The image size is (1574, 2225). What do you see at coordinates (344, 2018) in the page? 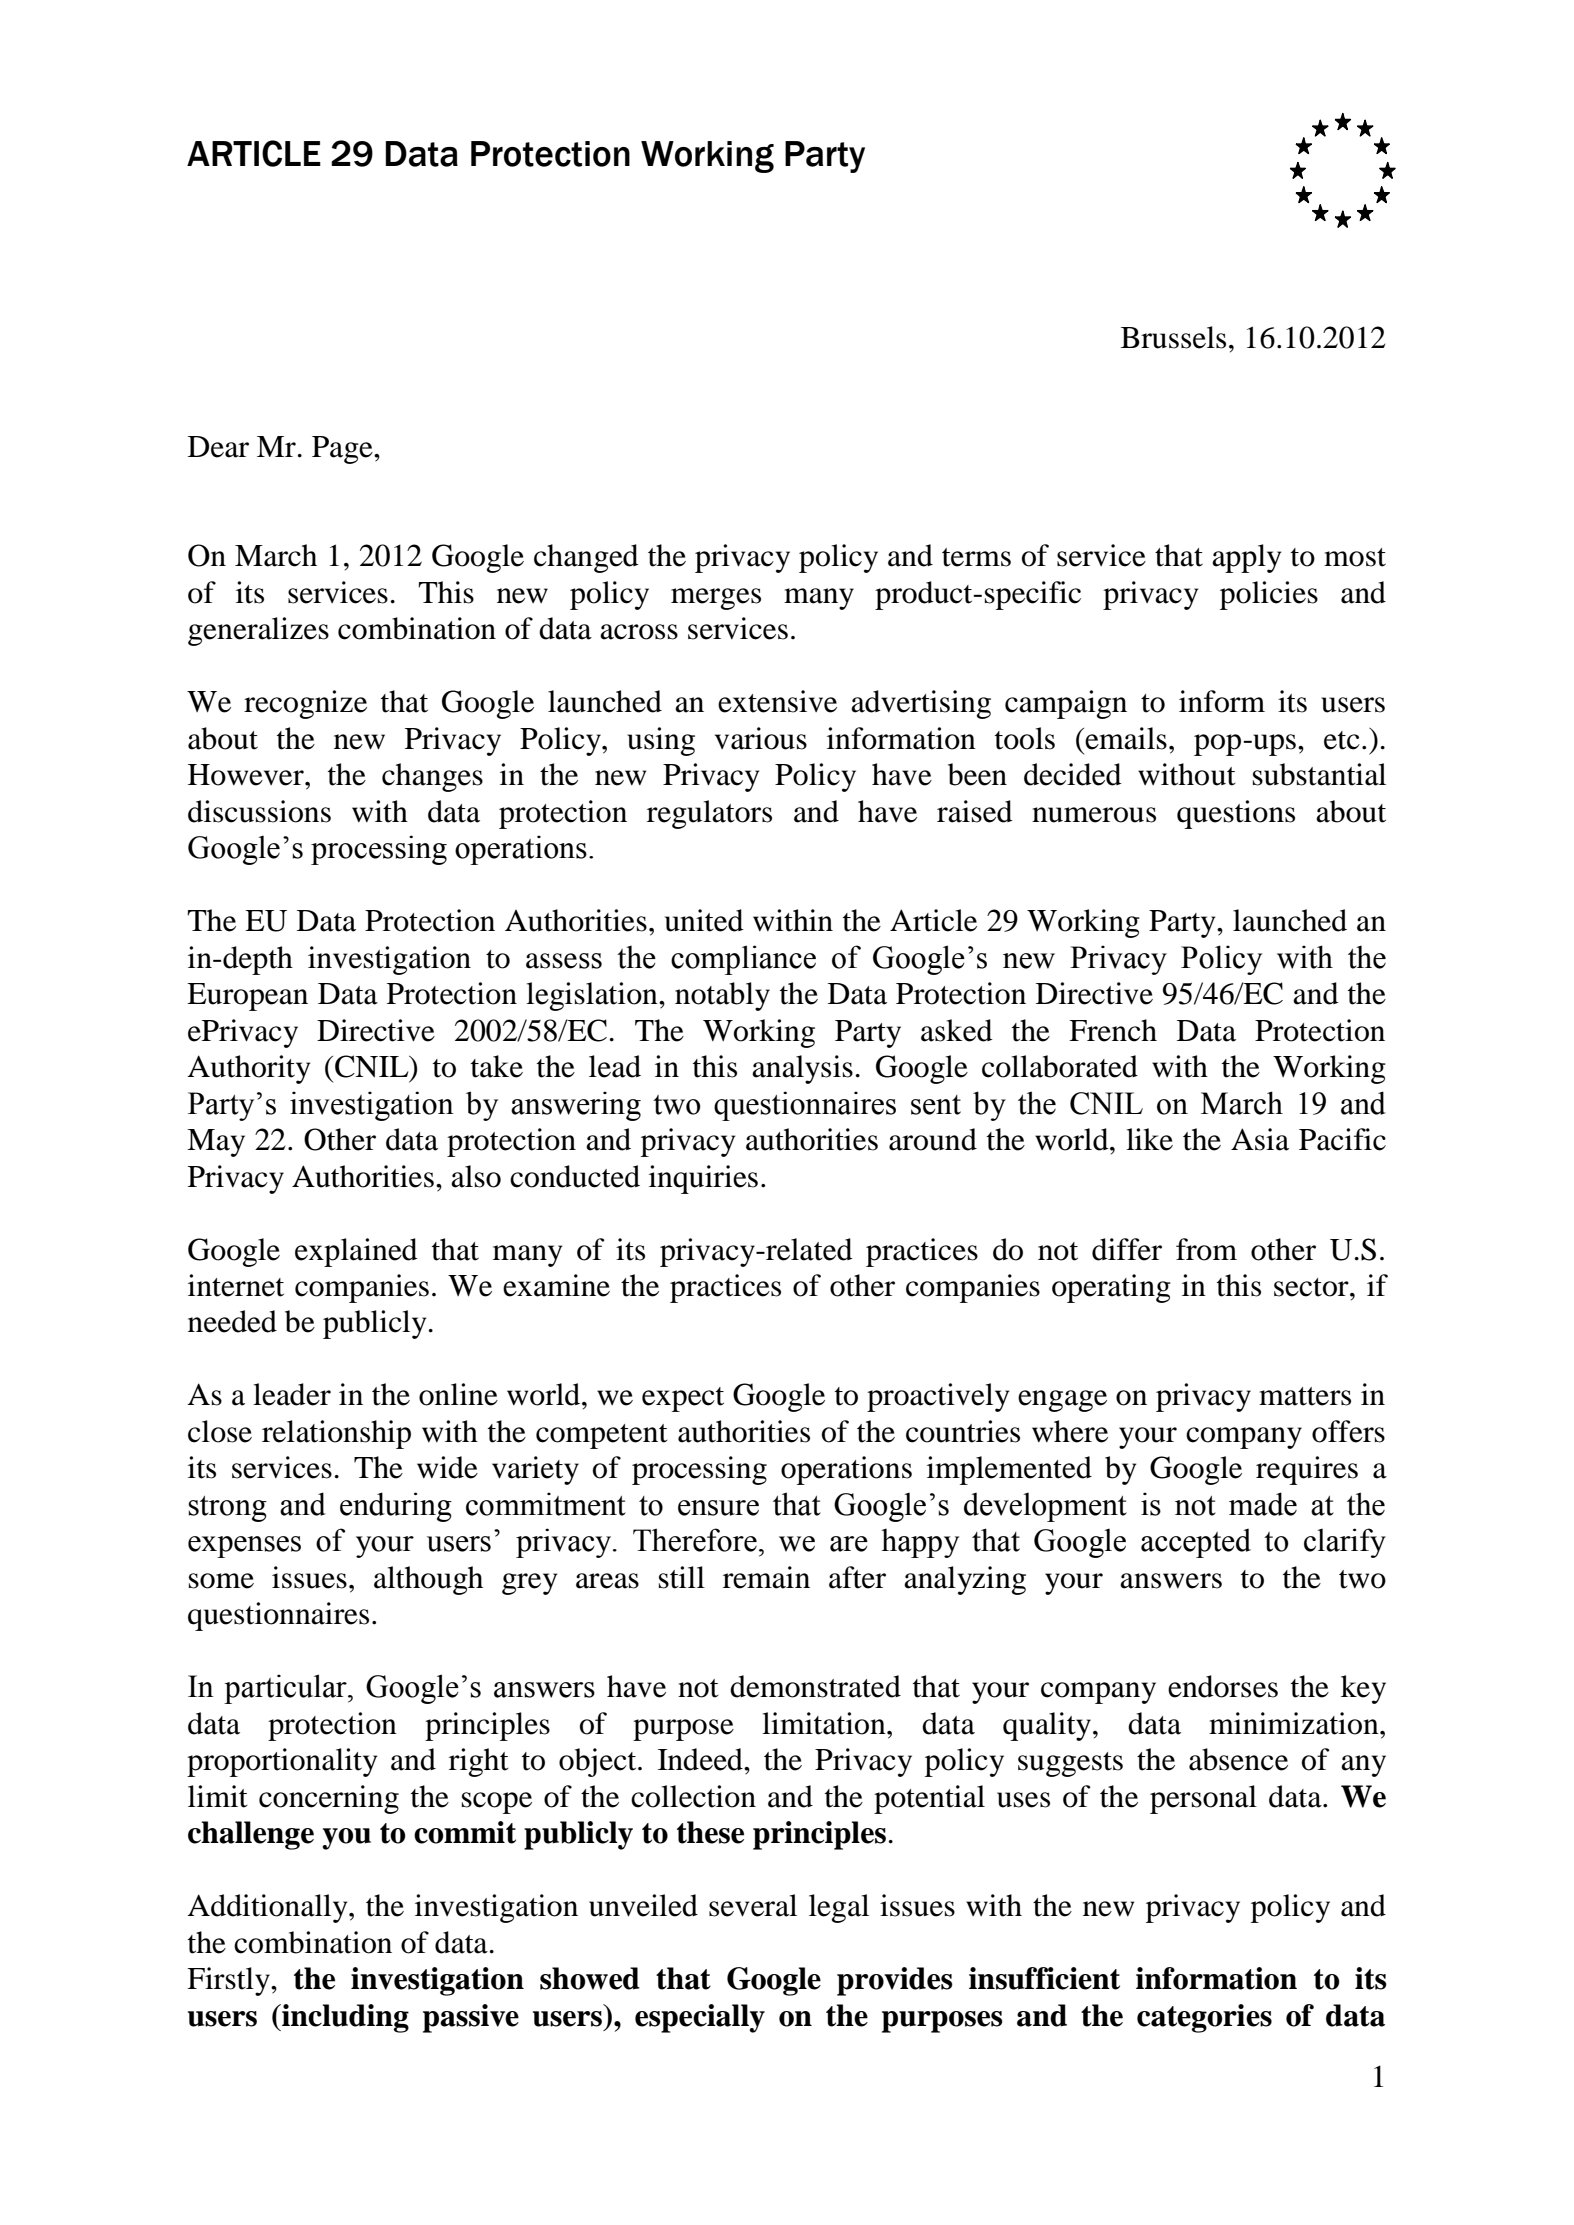
I see `including` at bounding box center [344, 2018].
